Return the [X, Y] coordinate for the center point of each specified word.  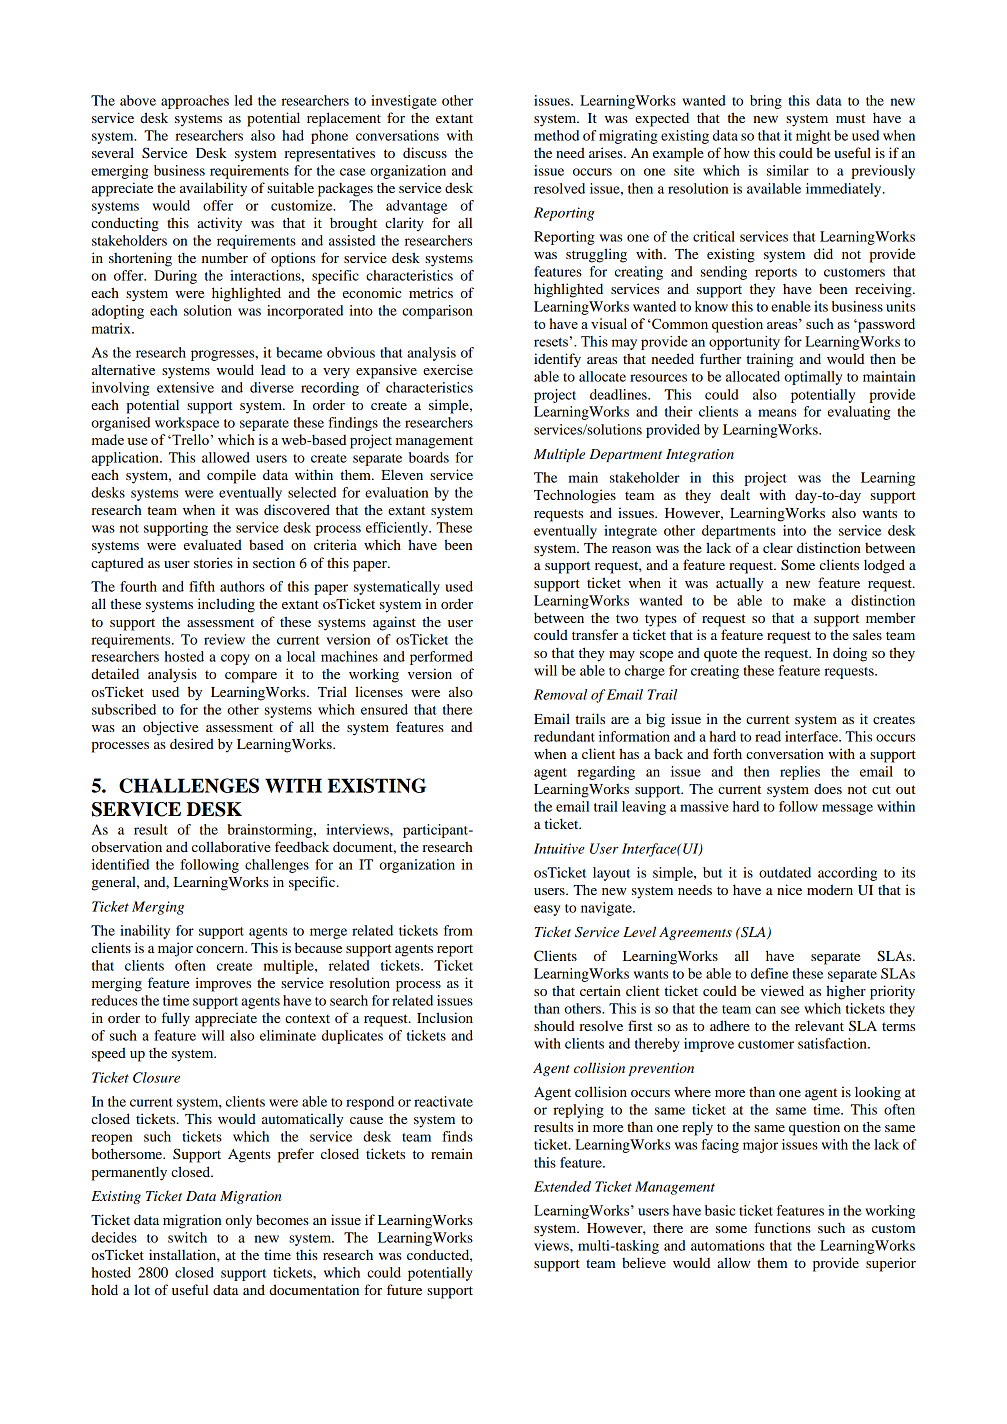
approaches [195, 102]
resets [551, 342]
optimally [813, 378]
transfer [595, 634]
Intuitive [559, 848]
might [813, 137]
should [554, 1025]
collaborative [231, 846]
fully [175, 1019]
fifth [202, 586]
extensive [185, 387]
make [809, 600]
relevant [819, 1025]
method [556, 135]
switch [187, 1237]
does [828, 788]
